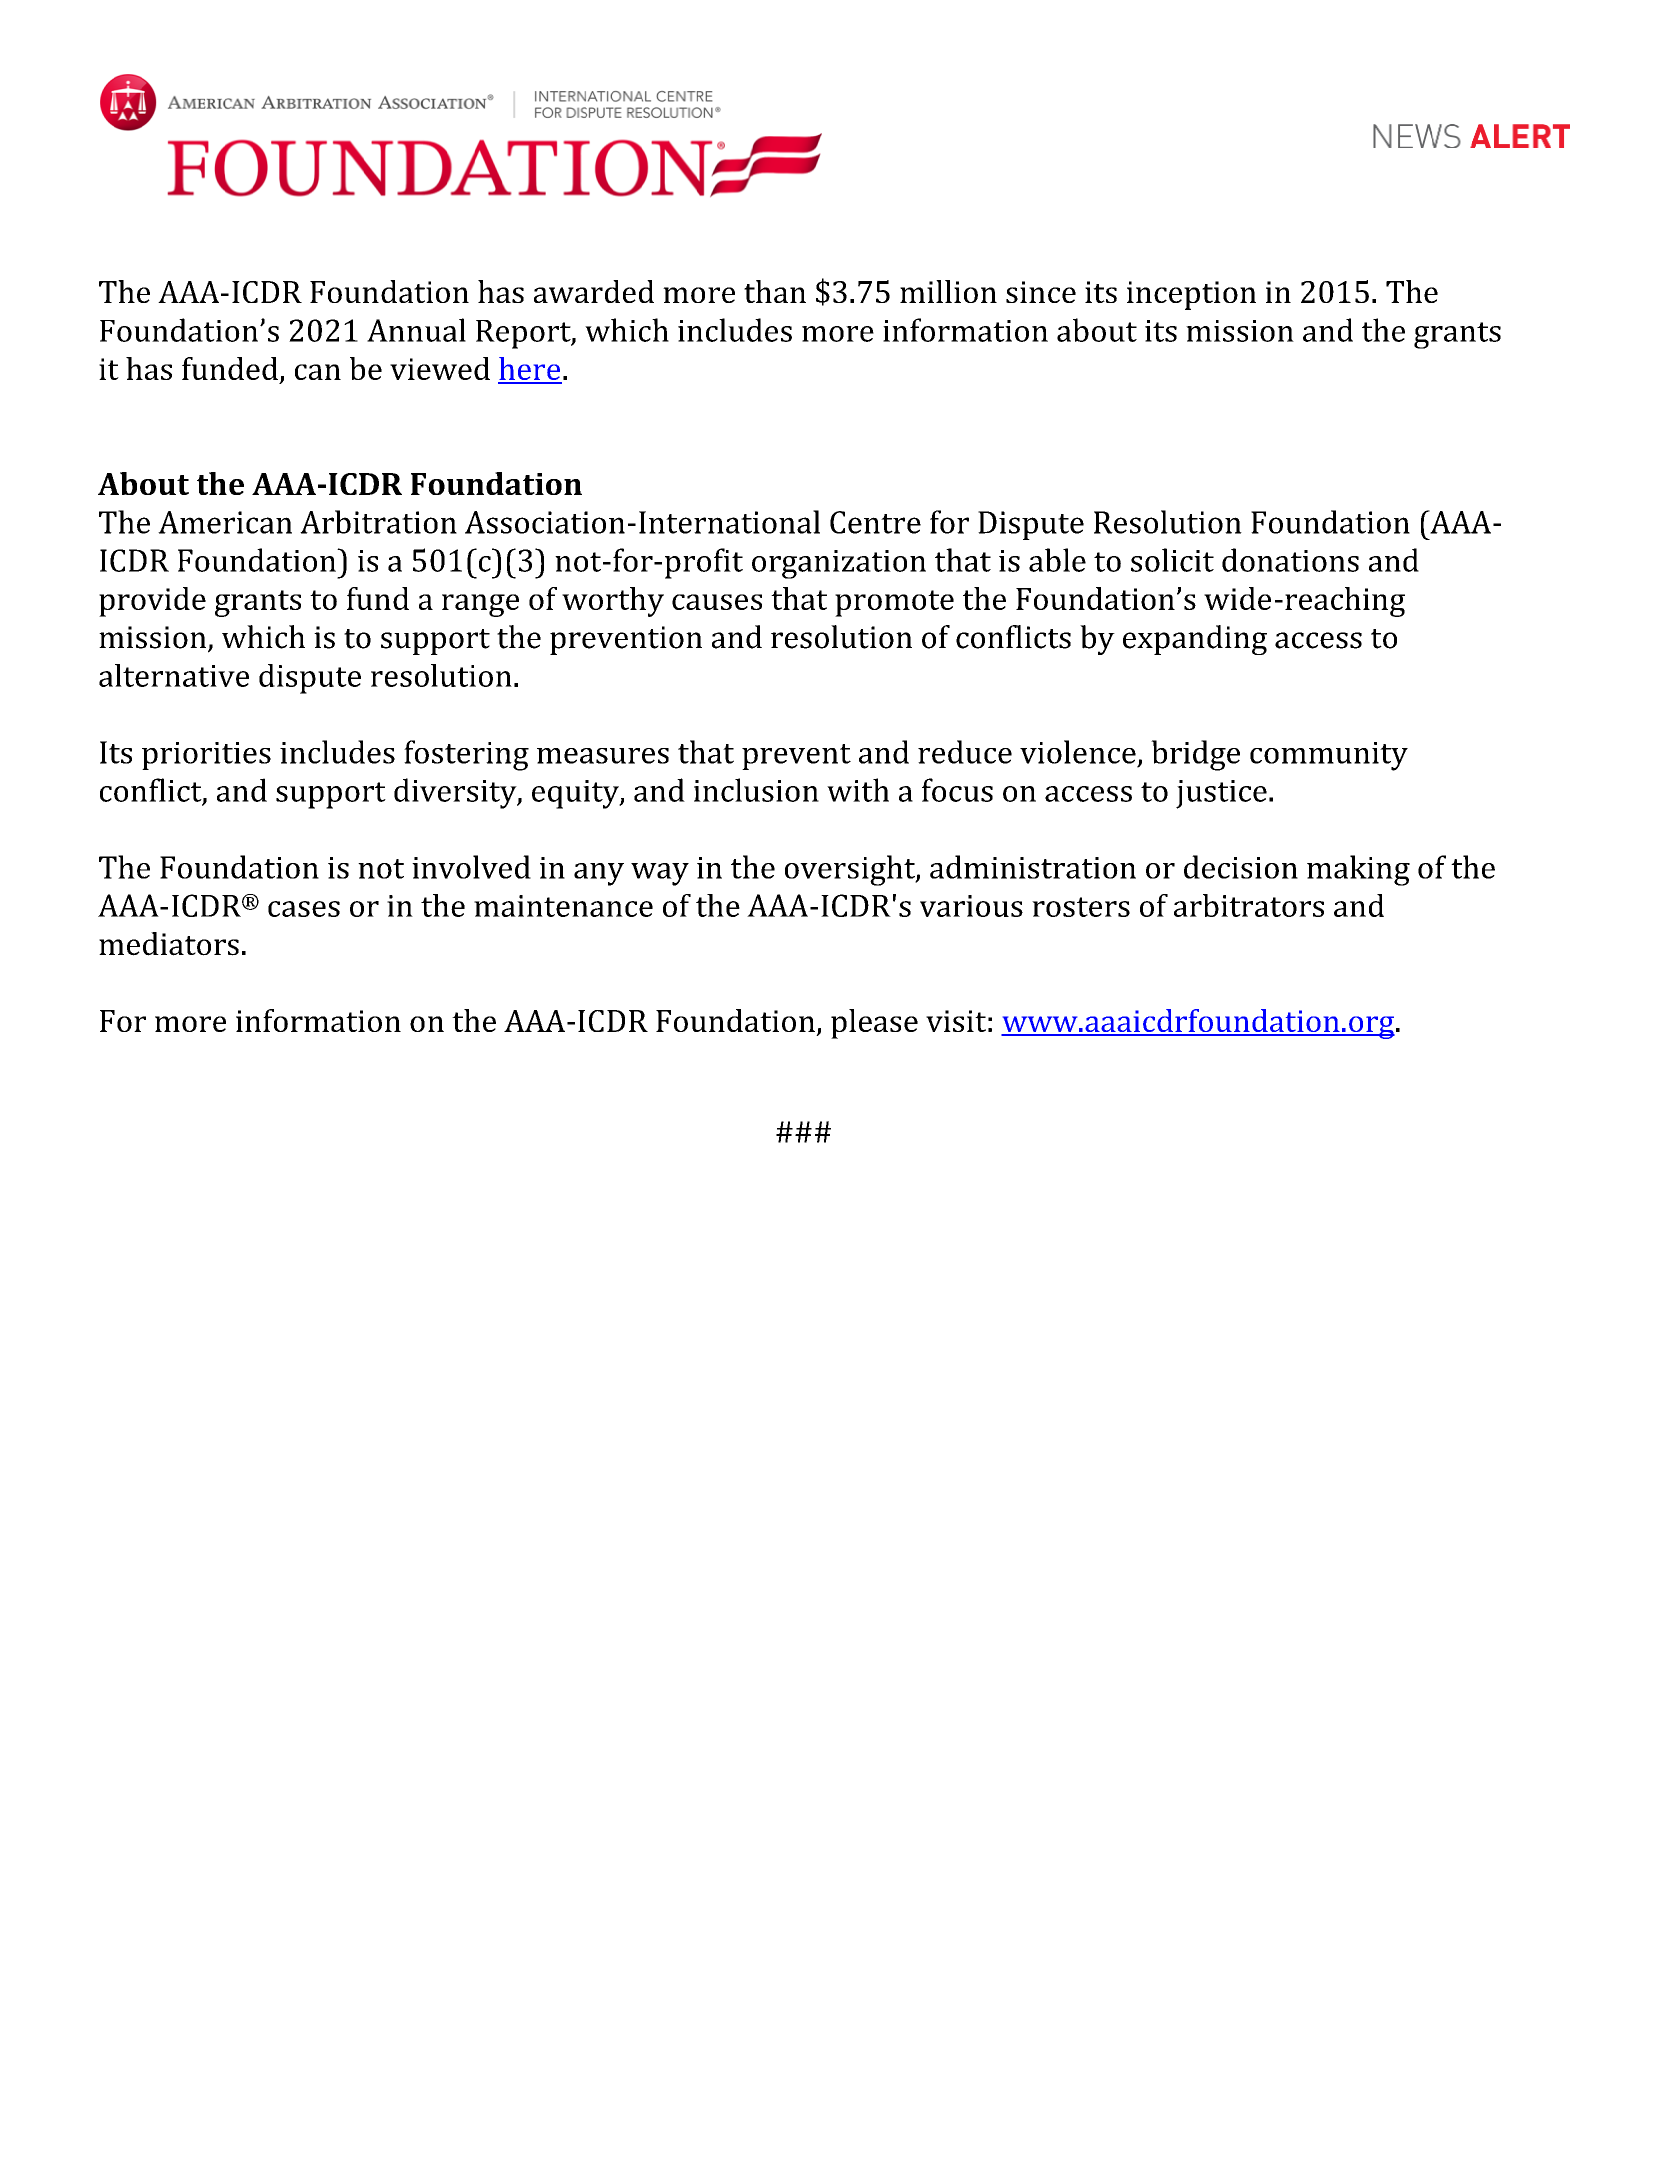 The image size is (1668, 2159). I want to click on solicit, so click(1172, 560).
